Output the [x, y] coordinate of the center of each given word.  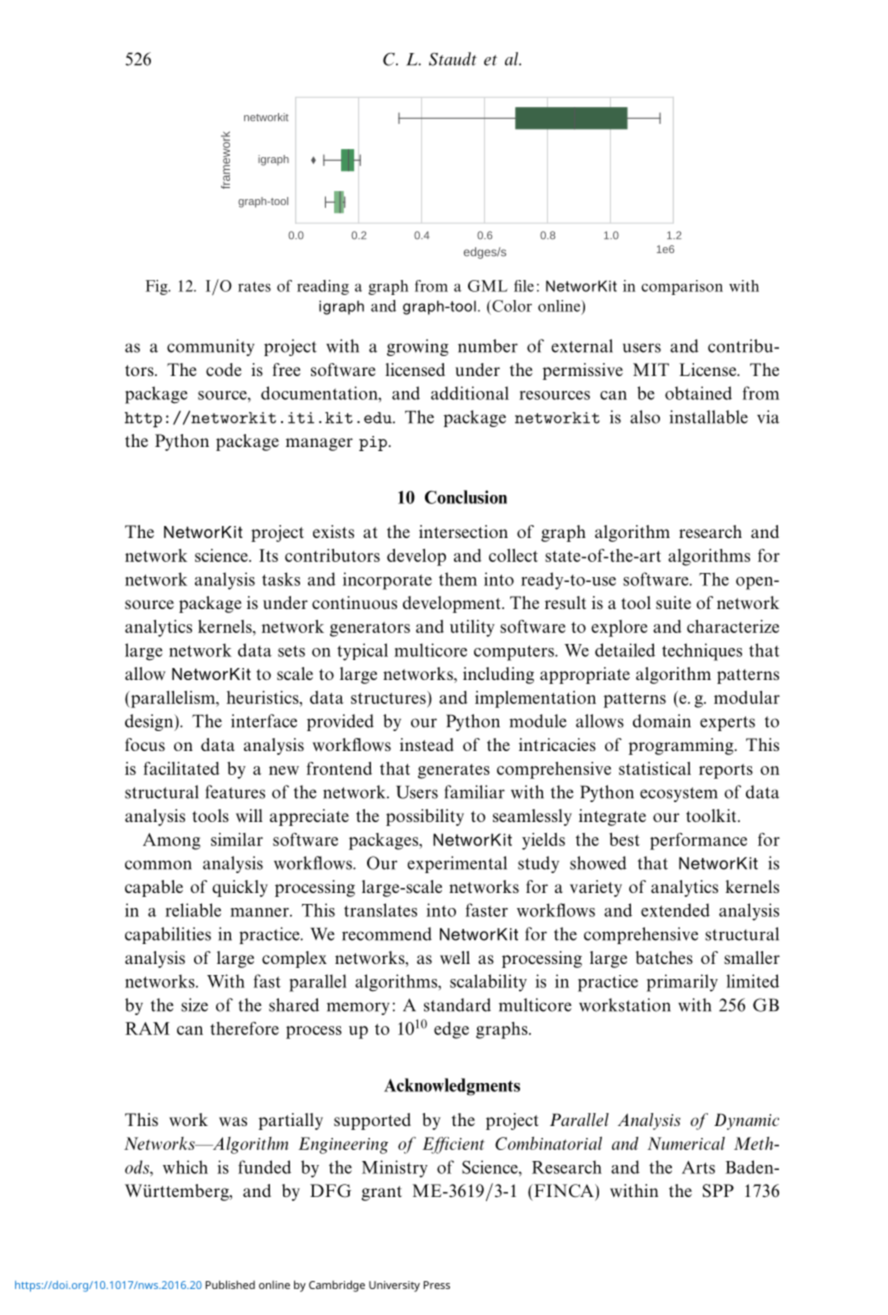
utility [472, 628]
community [210, 347]
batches [664, 957]
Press [437, 1285]
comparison [682, 287]
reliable [193, 910]
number [488, 346]
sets [291, 651]
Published [230, 1284]
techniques [702, 652]
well [455, 957]
